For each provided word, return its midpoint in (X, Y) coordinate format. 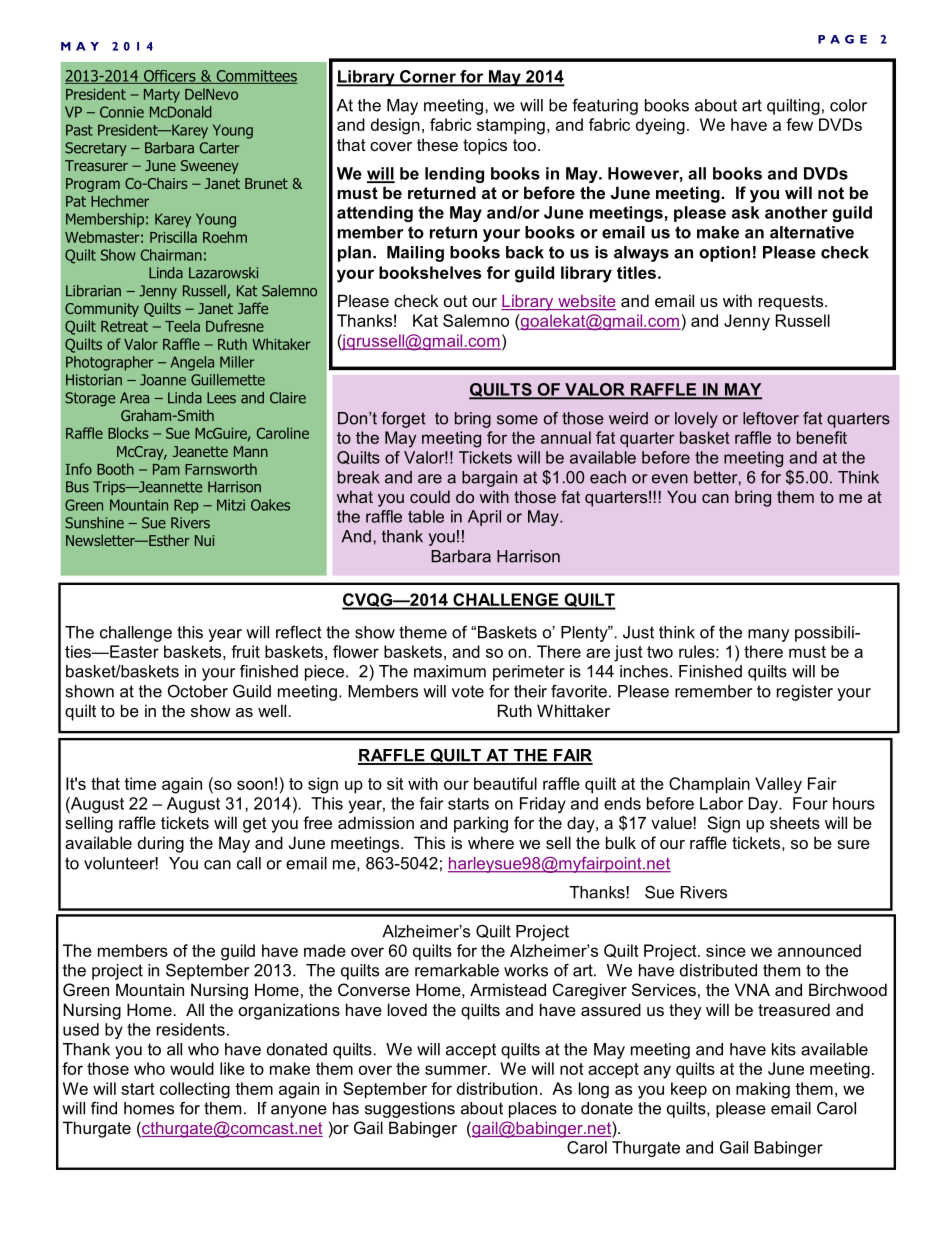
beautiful (505, 783)
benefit (822, 437)
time (140, 783)
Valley (778, 785)
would (192, 1068)
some (517, 420)
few (799, 124)
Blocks (128, 433)
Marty (162, 96)
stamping (511, 126)
